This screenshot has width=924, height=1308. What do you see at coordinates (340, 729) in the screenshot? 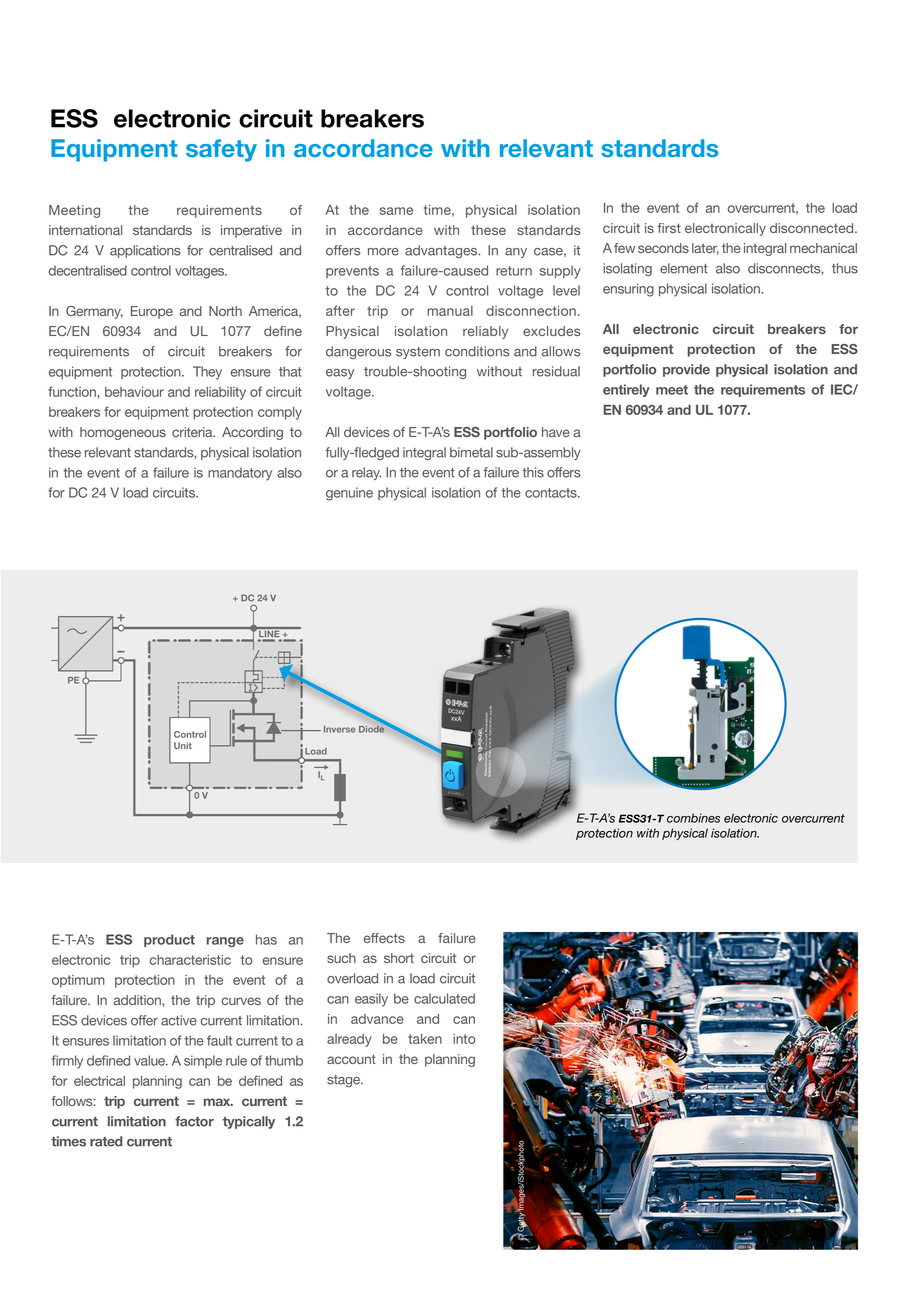
I see `Inverse` at bounding box center [340, 729].
